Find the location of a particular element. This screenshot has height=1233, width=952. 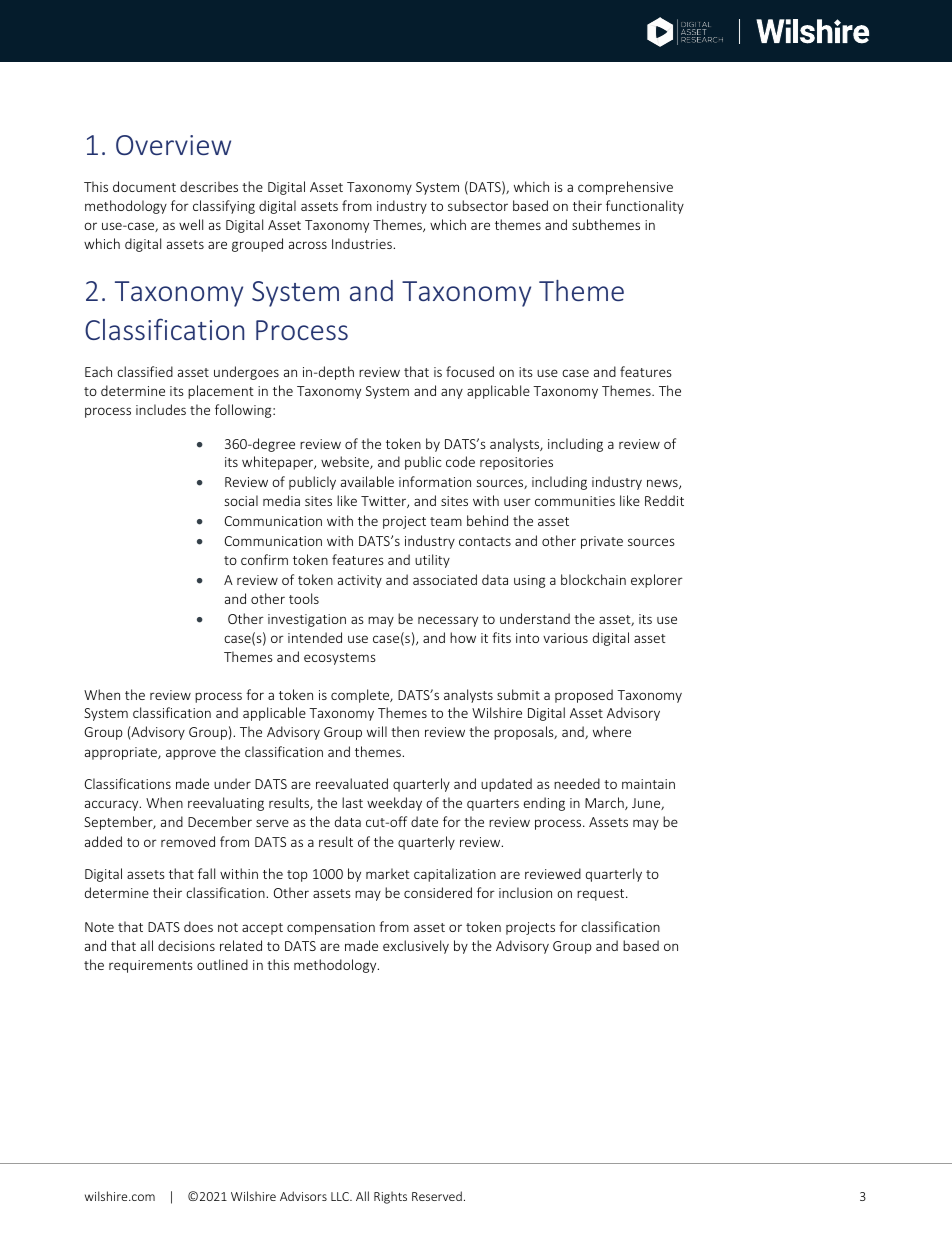

LLC is located at coordinates (341, 1196).
